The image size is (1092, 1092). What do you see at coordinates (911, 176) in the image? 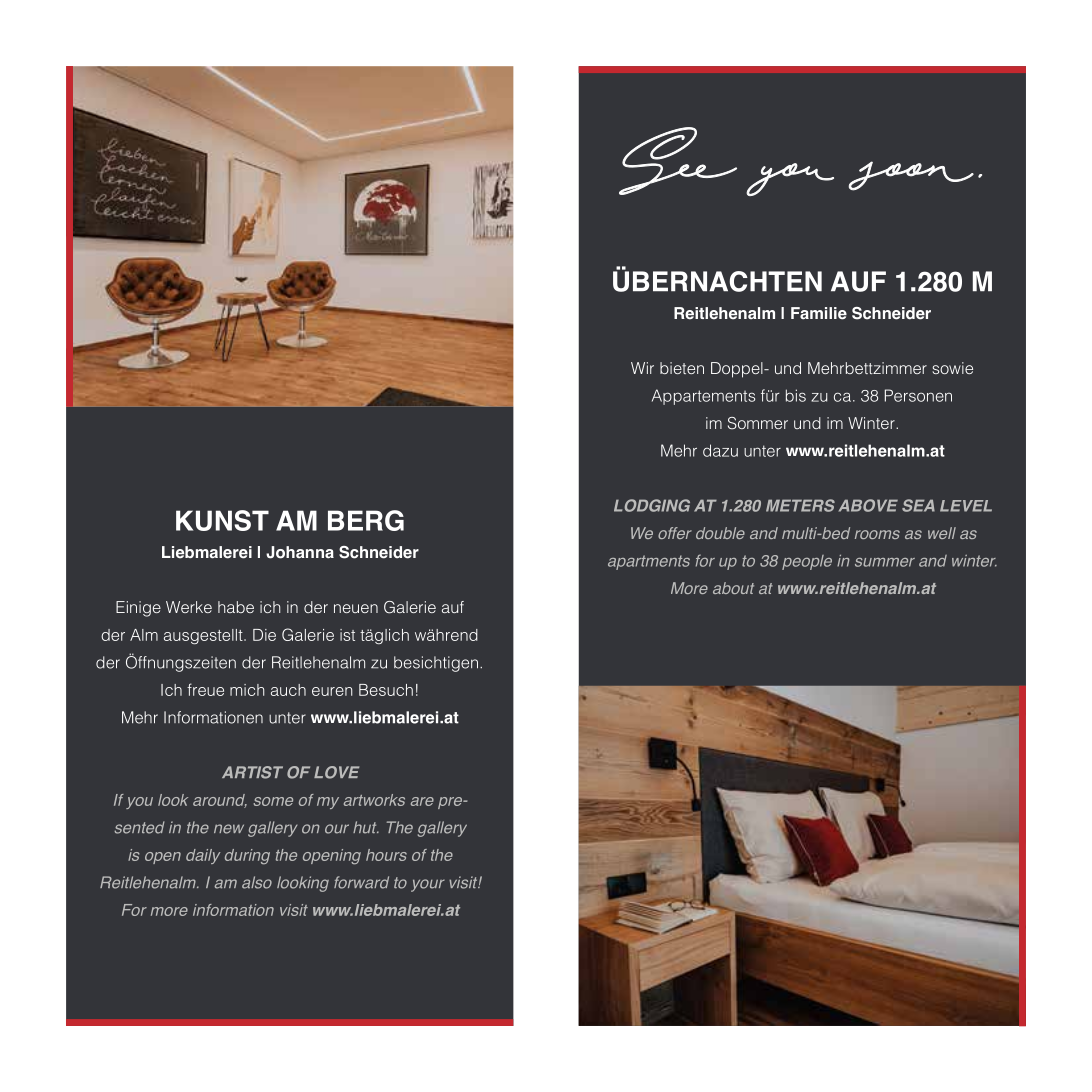
I see `soon` at bounding box center [911, 176].
